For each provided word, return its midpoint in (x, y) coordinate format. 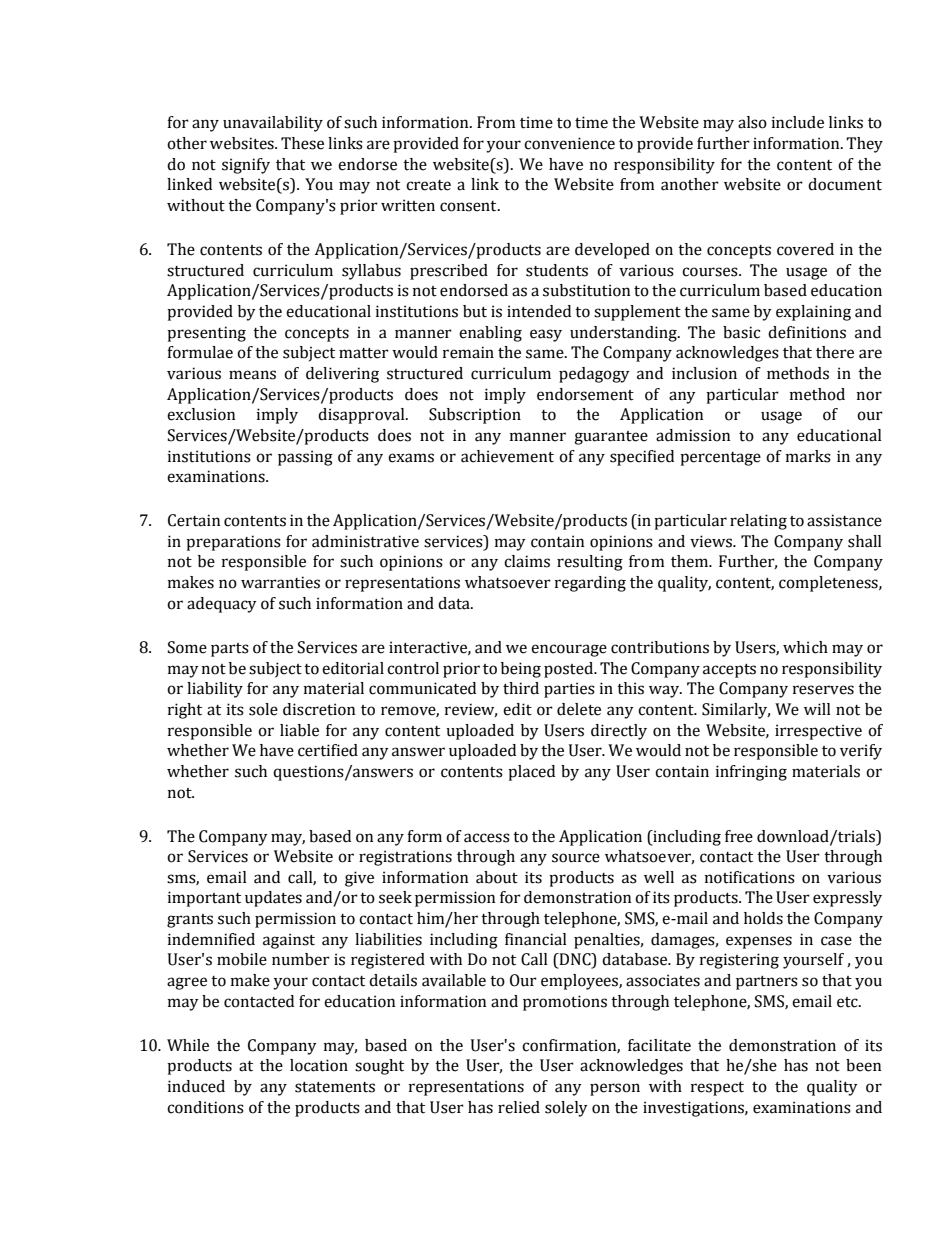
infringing (751, 773)
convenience (569, 143)
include (798, 122)
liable (299, 730)
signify (246, 166)
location (319, 1065)
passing (305, 458)
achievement (507, 456)
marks (808, 456)
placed (531, 773)
